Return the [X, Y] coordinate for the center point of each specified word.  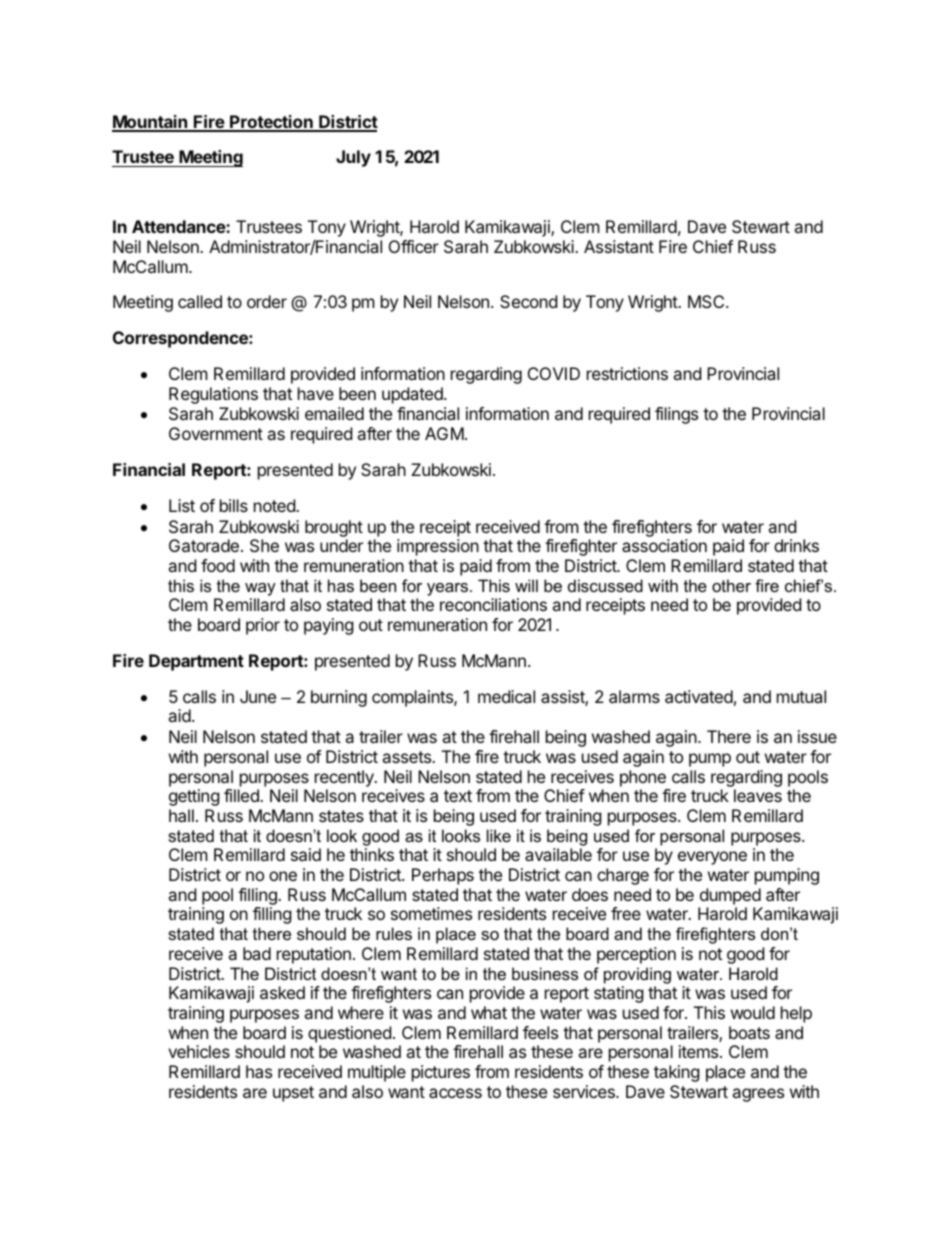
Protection [271, 123]
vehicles [199, 1051]
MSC [707, 301]
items [700, 1051]
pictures [441, 1073]
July [353, 158]
